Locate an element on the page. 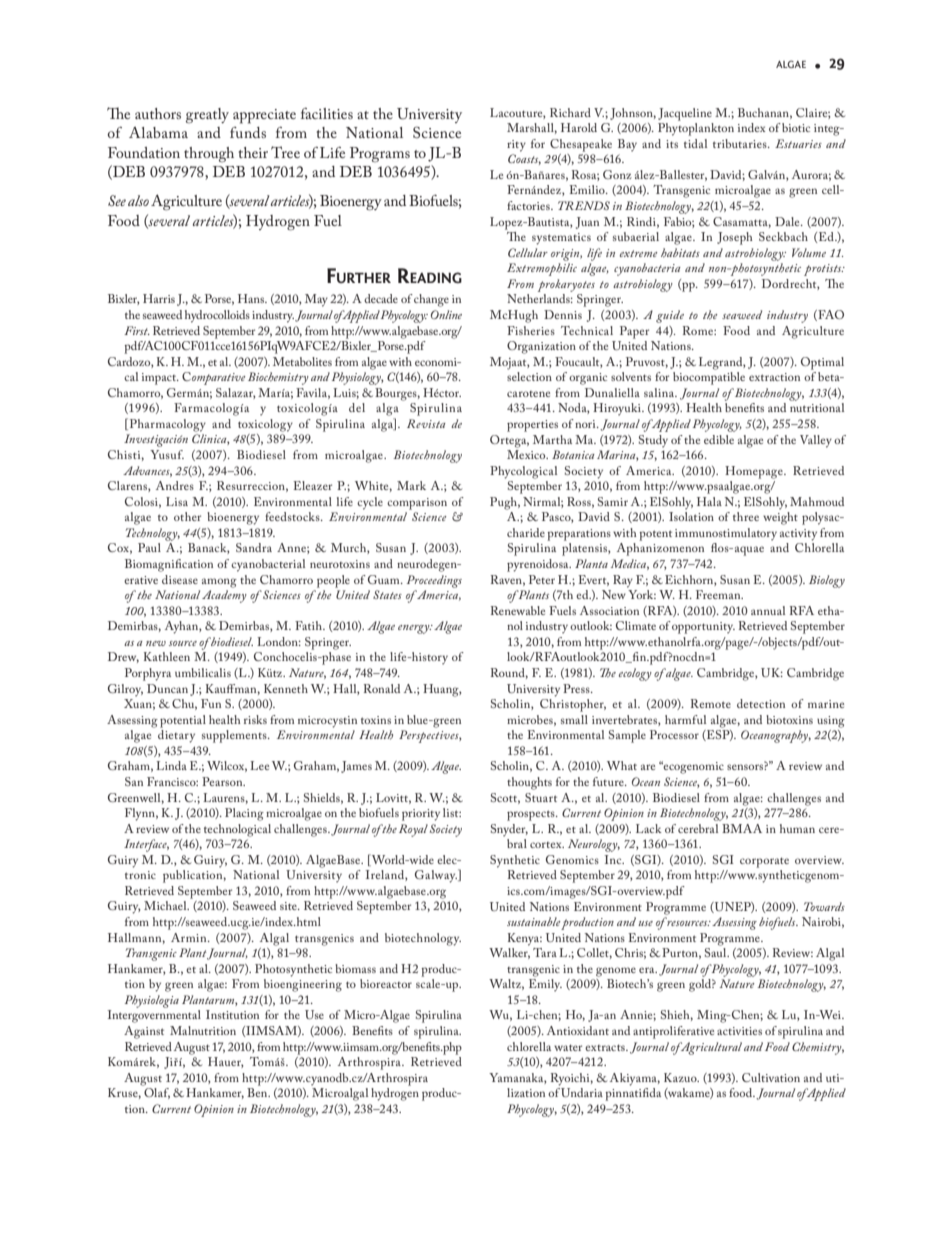 This page has height=1233, width=952. Snyder is located at coordinates (509, 830).
